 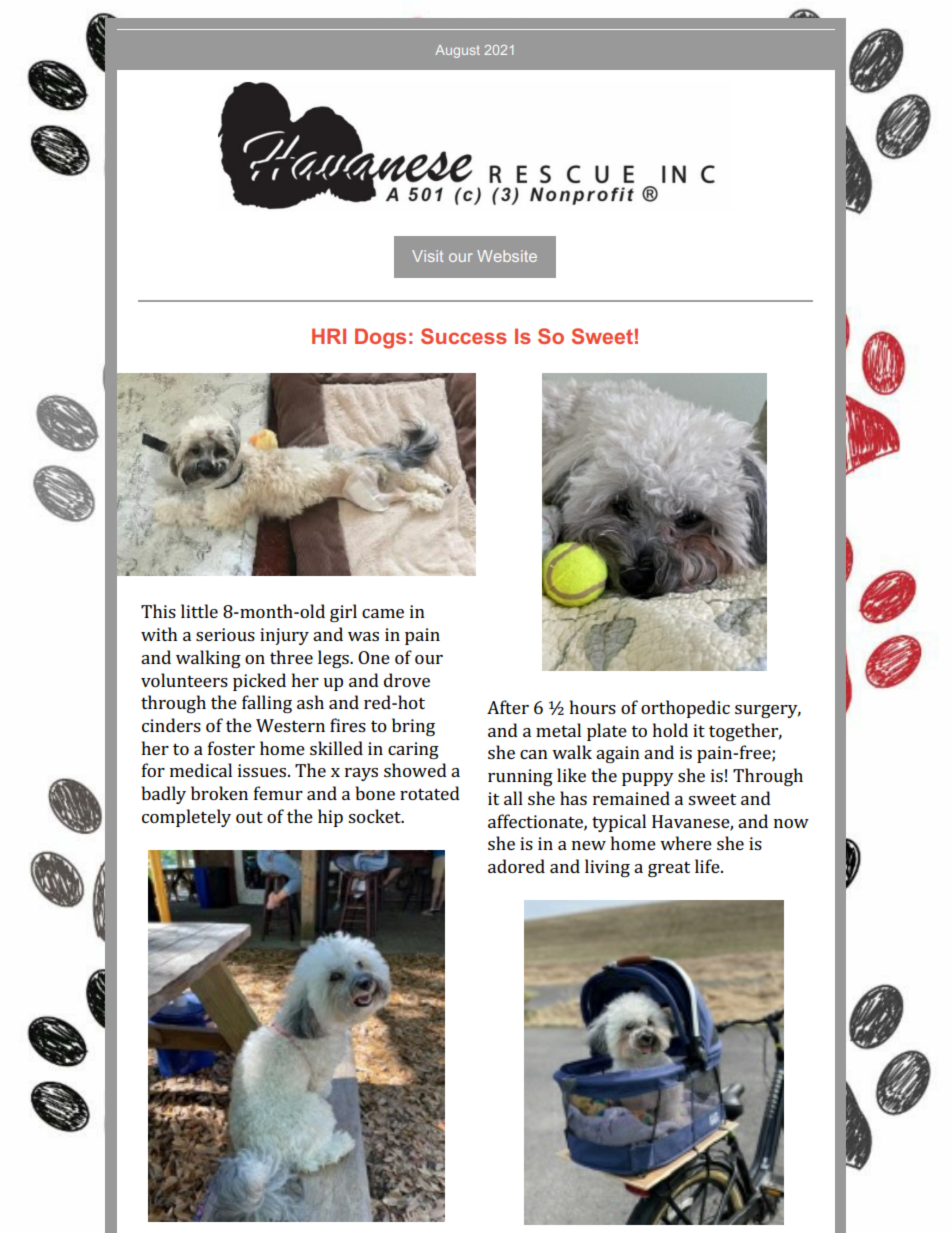 I want to click on out, so click(x=249, y=817).
